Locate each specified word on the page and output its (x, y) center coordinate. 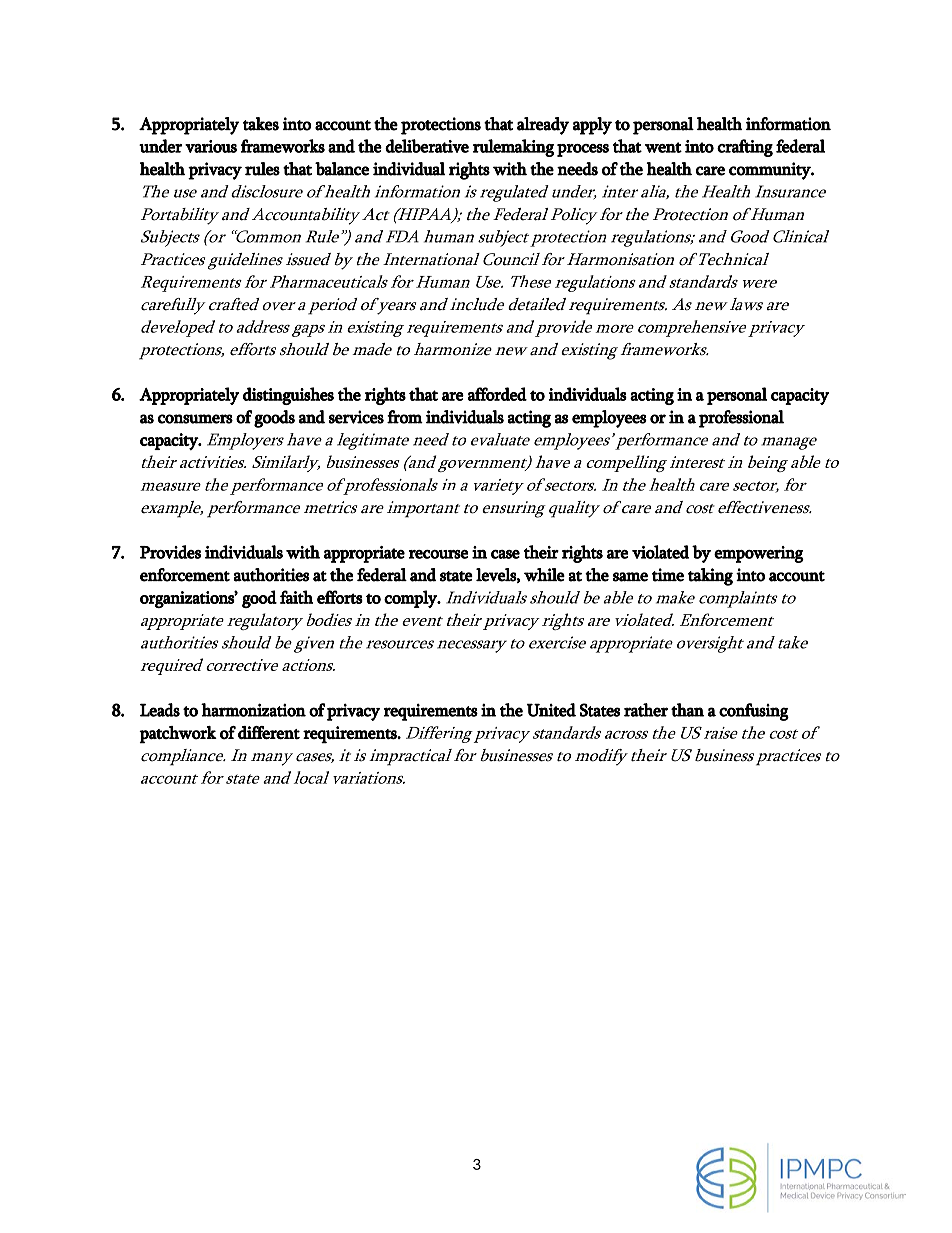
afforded (497, 394)
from (405, 417)
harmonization (253, 710)
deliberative (427, 146)
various (211, 146)
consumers (195, 419)
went (663, 147)
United (551, 710)
